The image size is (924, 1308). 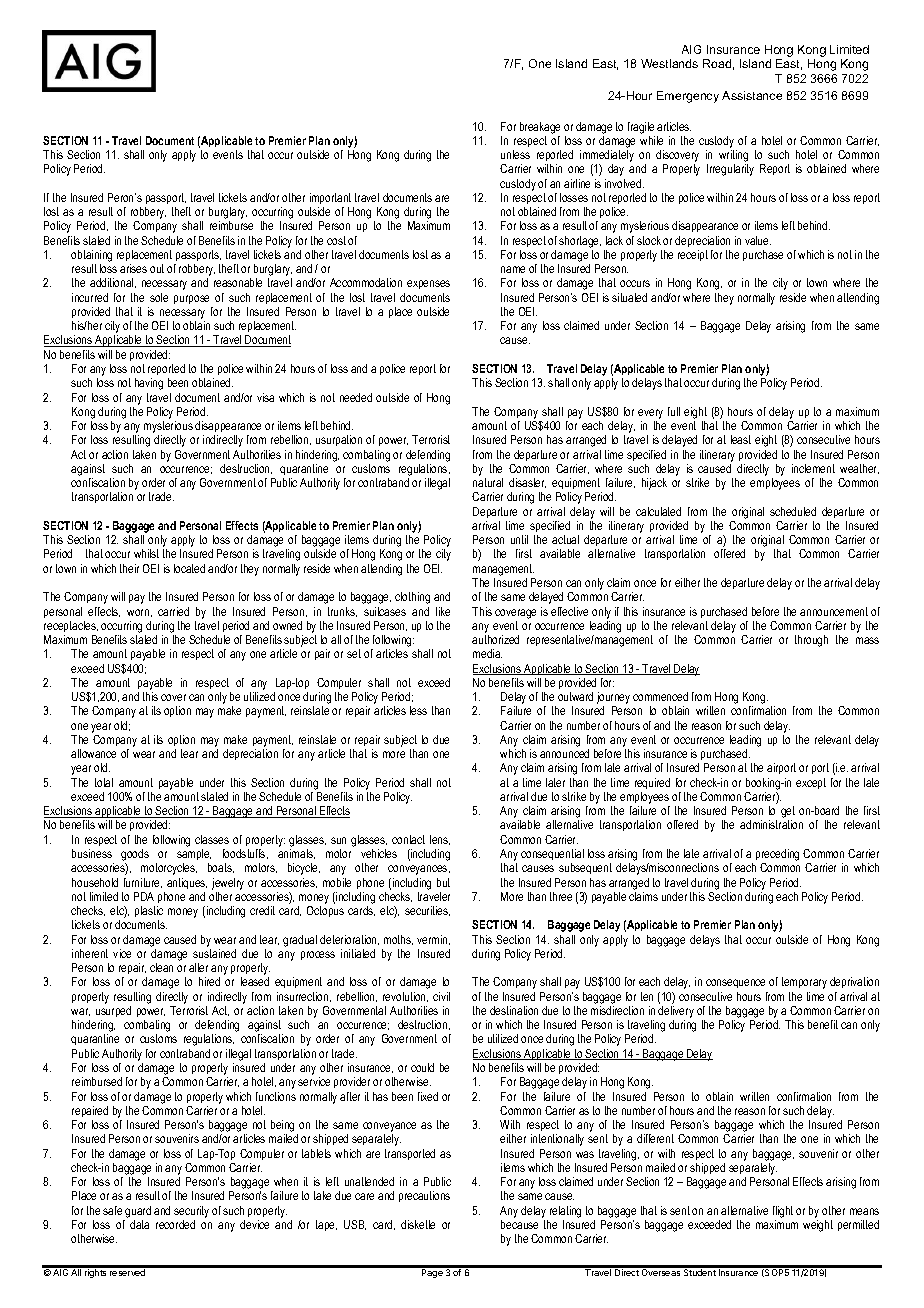 I want to click on inclement, so click(x=813, y=468).
